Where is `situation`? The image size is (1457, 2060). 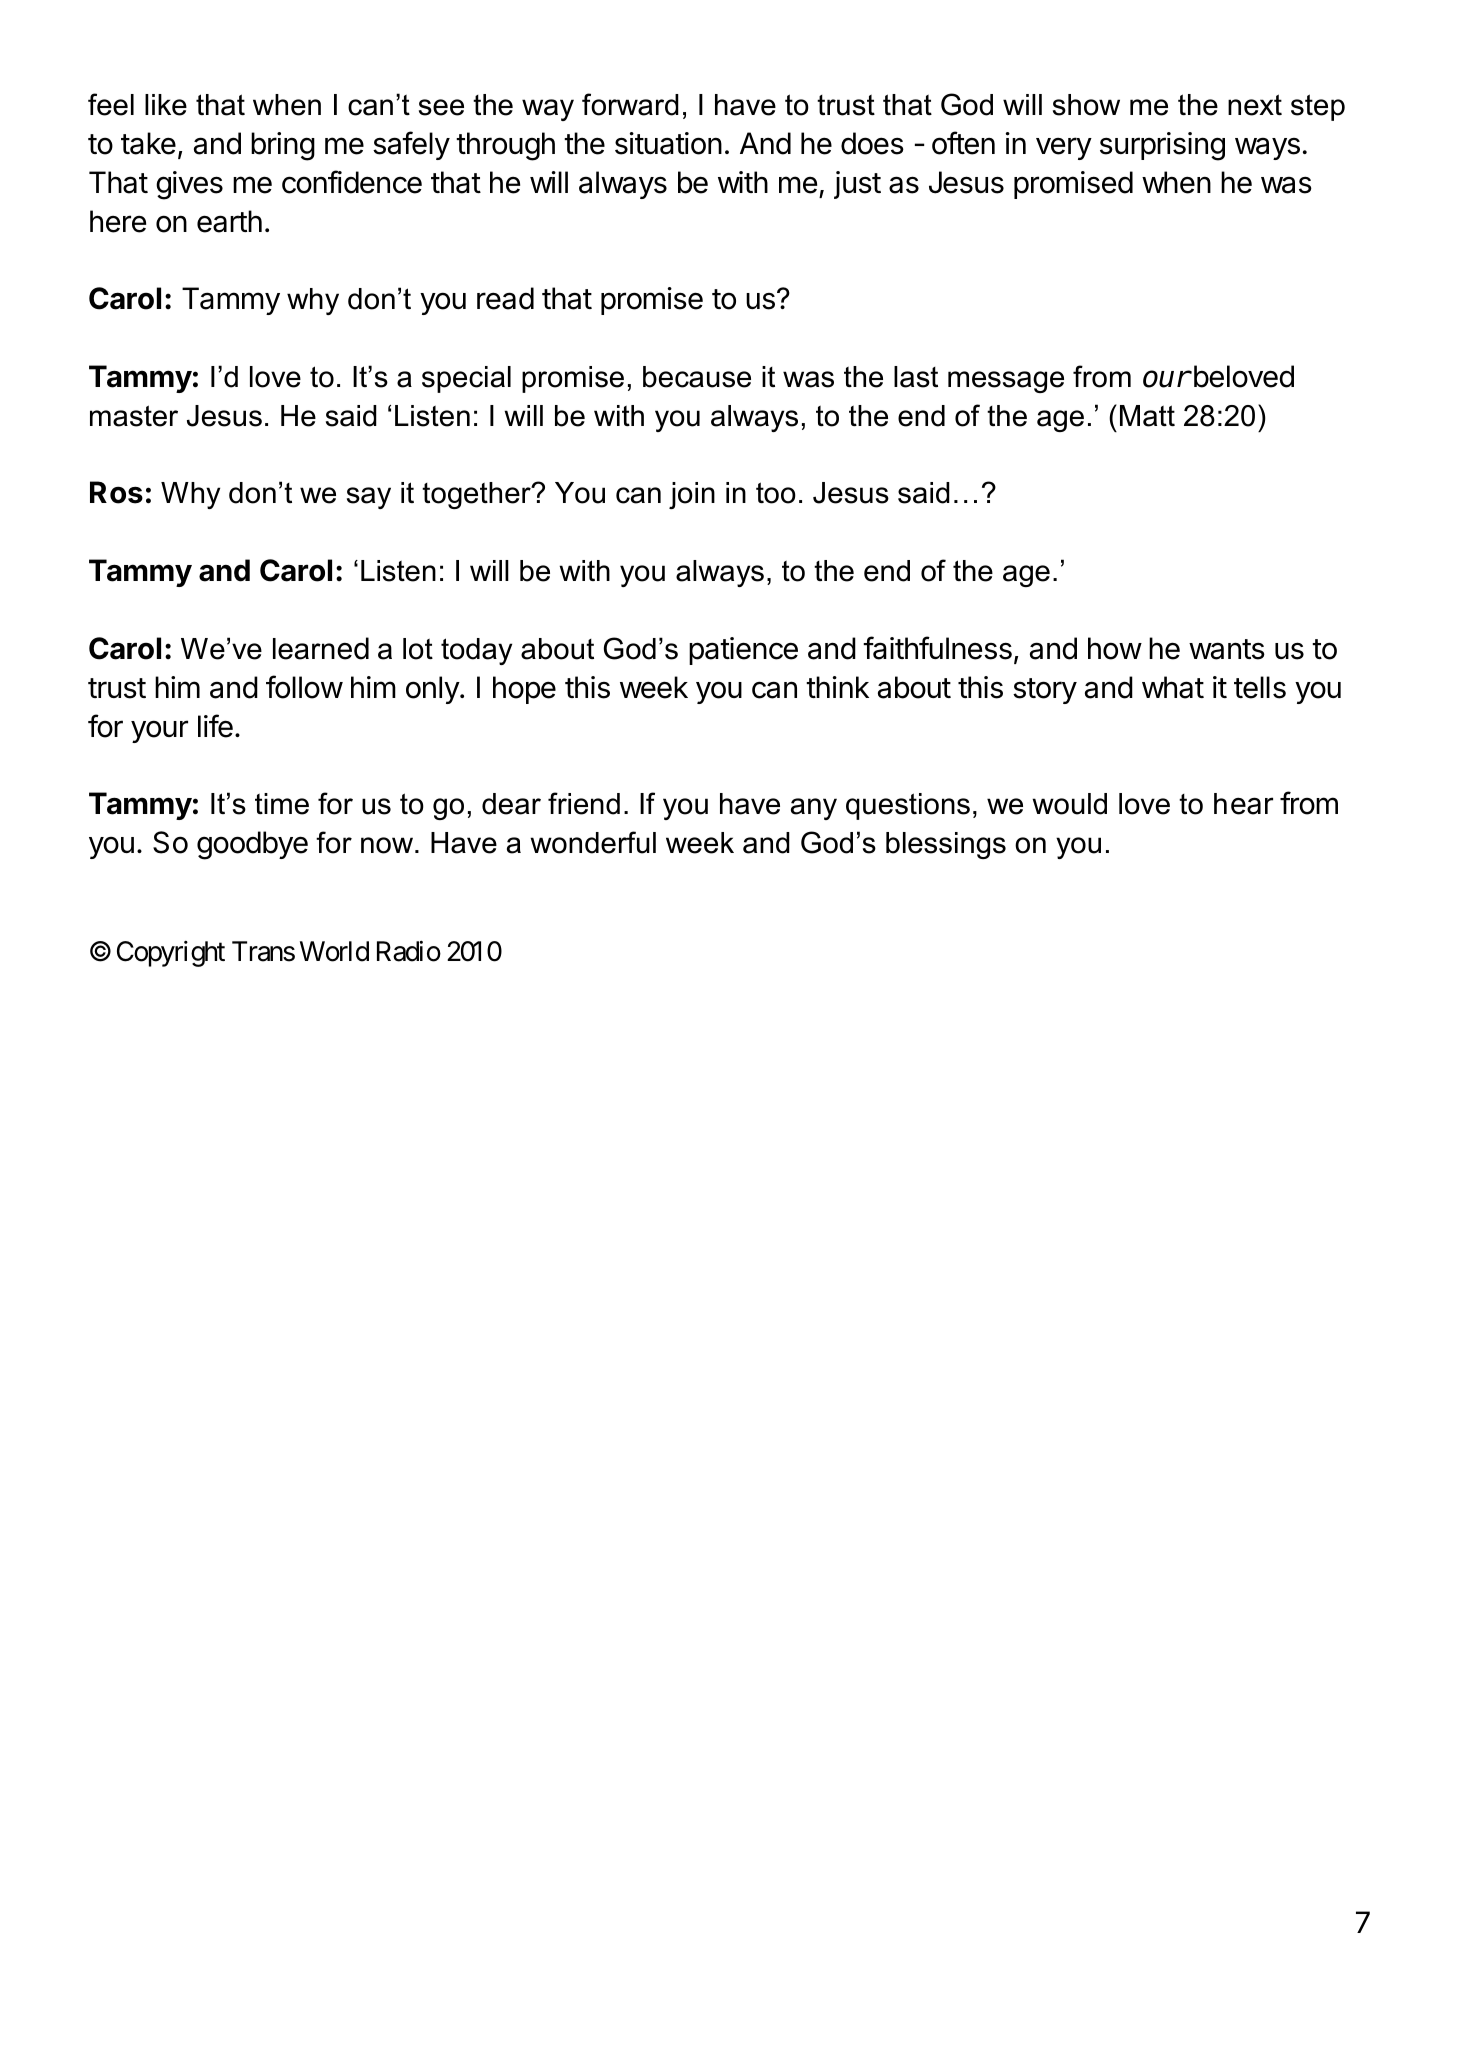
situation is located at coordinates (668, 143).
